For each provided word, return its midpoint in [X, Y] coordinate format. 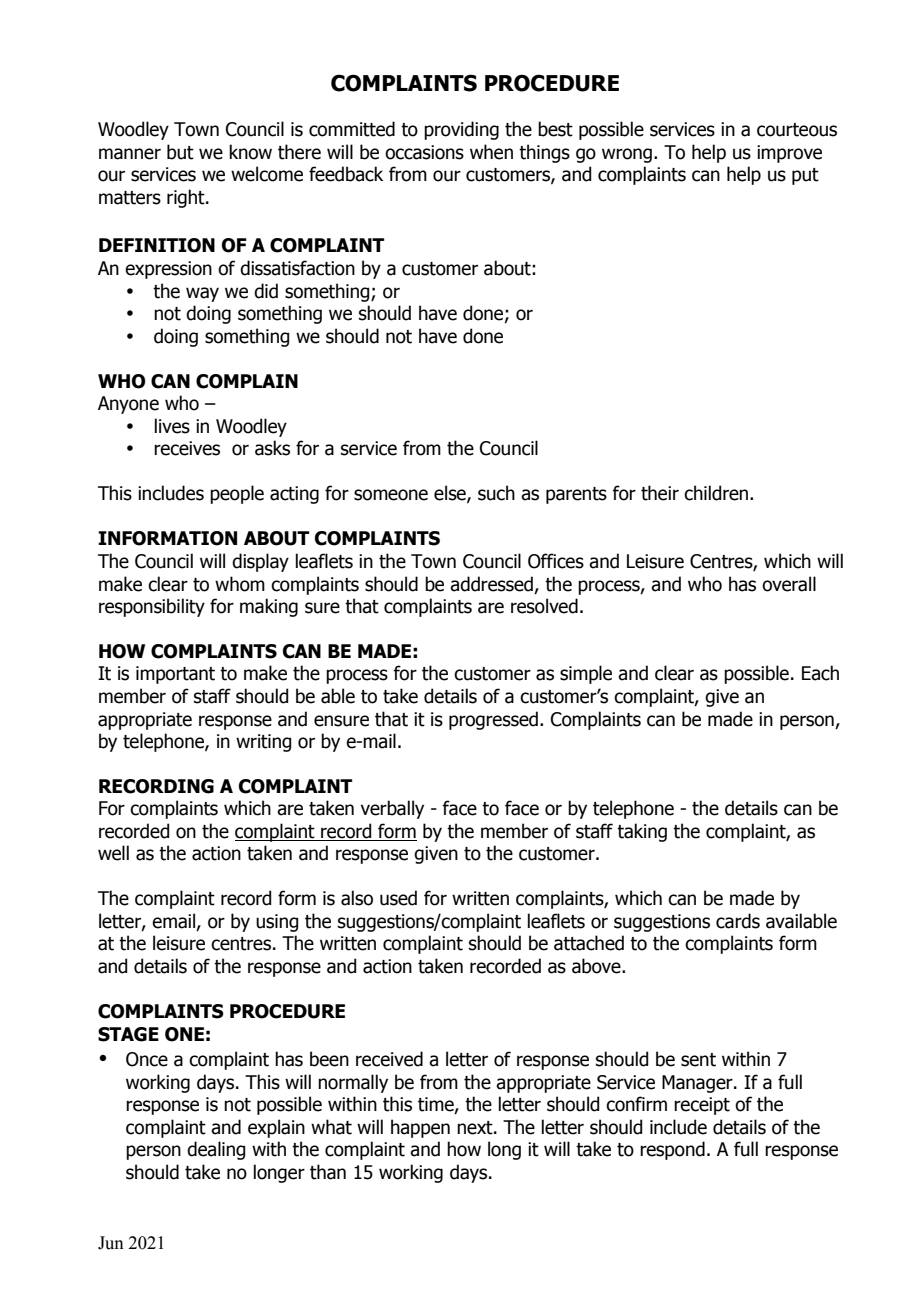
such [496, 493]
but [180, 152]
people [237, 494]
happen [420, 1128]
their [660, 493]
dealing [216, 1150]
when [491, 152]
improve [789, 154]
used [398, 898]
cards [738, 921]
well [113, 853]
